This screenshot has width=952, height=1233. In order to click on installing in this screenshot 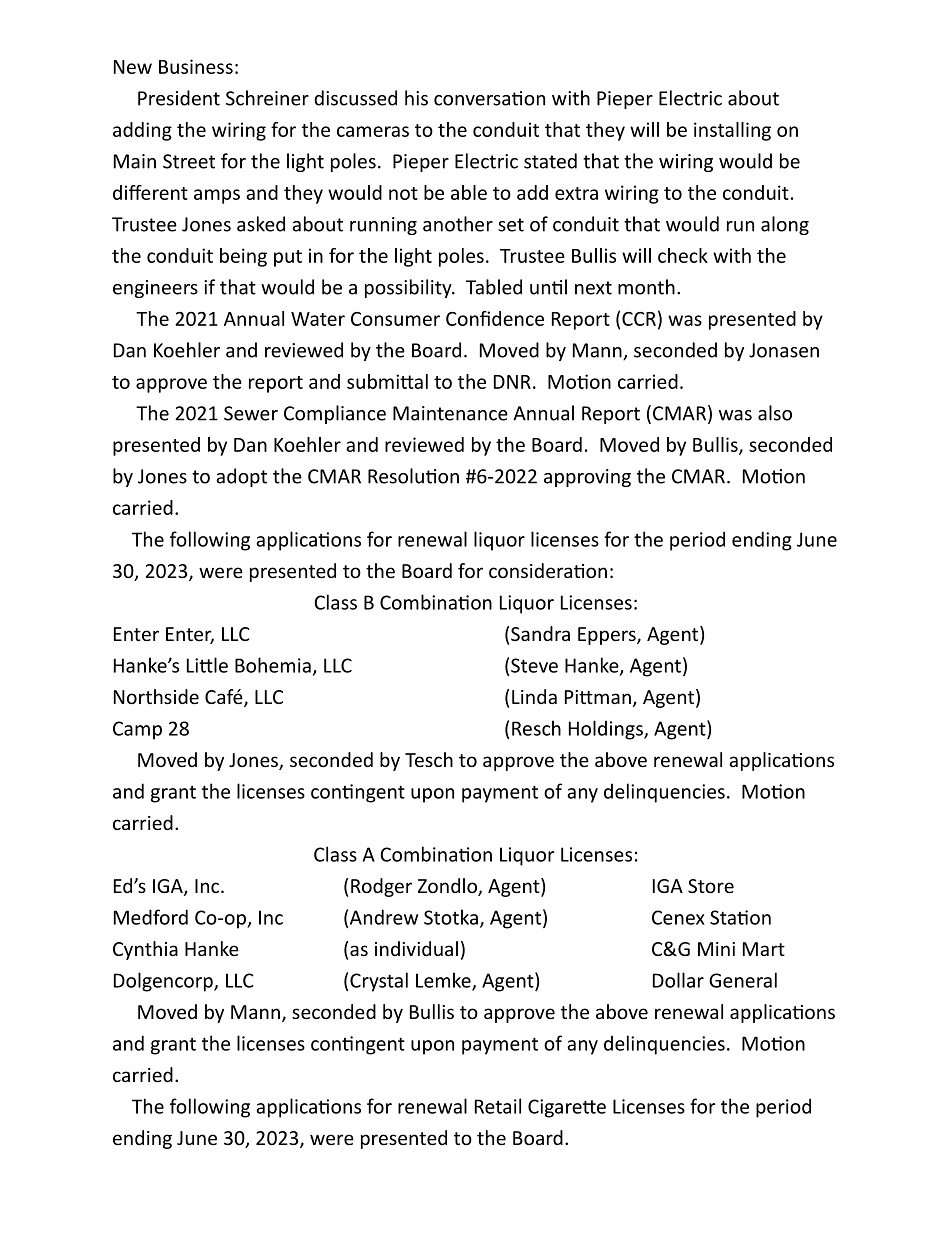, I will do `click(732, 131)`.
